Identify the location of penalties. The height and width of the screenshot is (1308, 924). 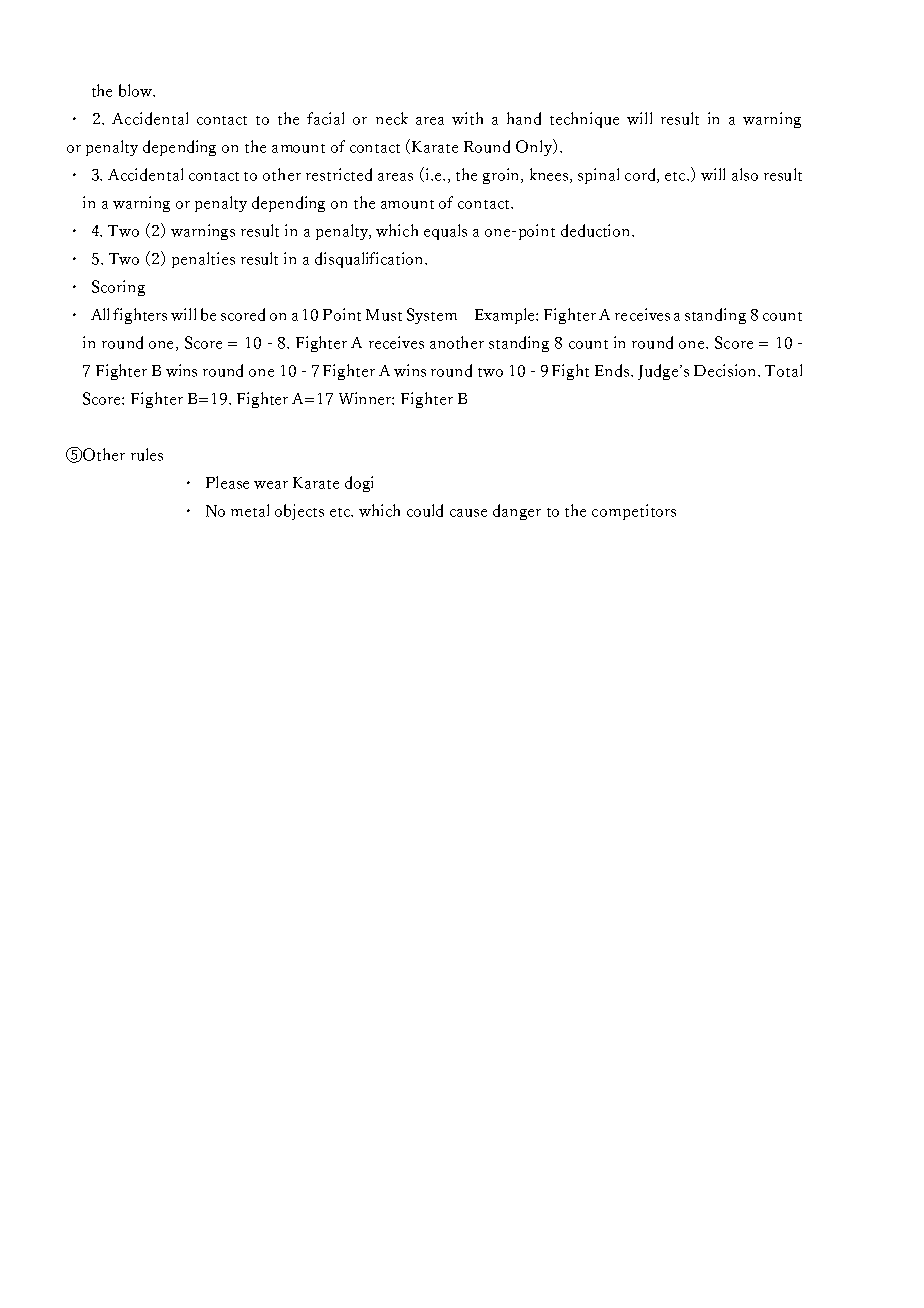
(203, 260).
